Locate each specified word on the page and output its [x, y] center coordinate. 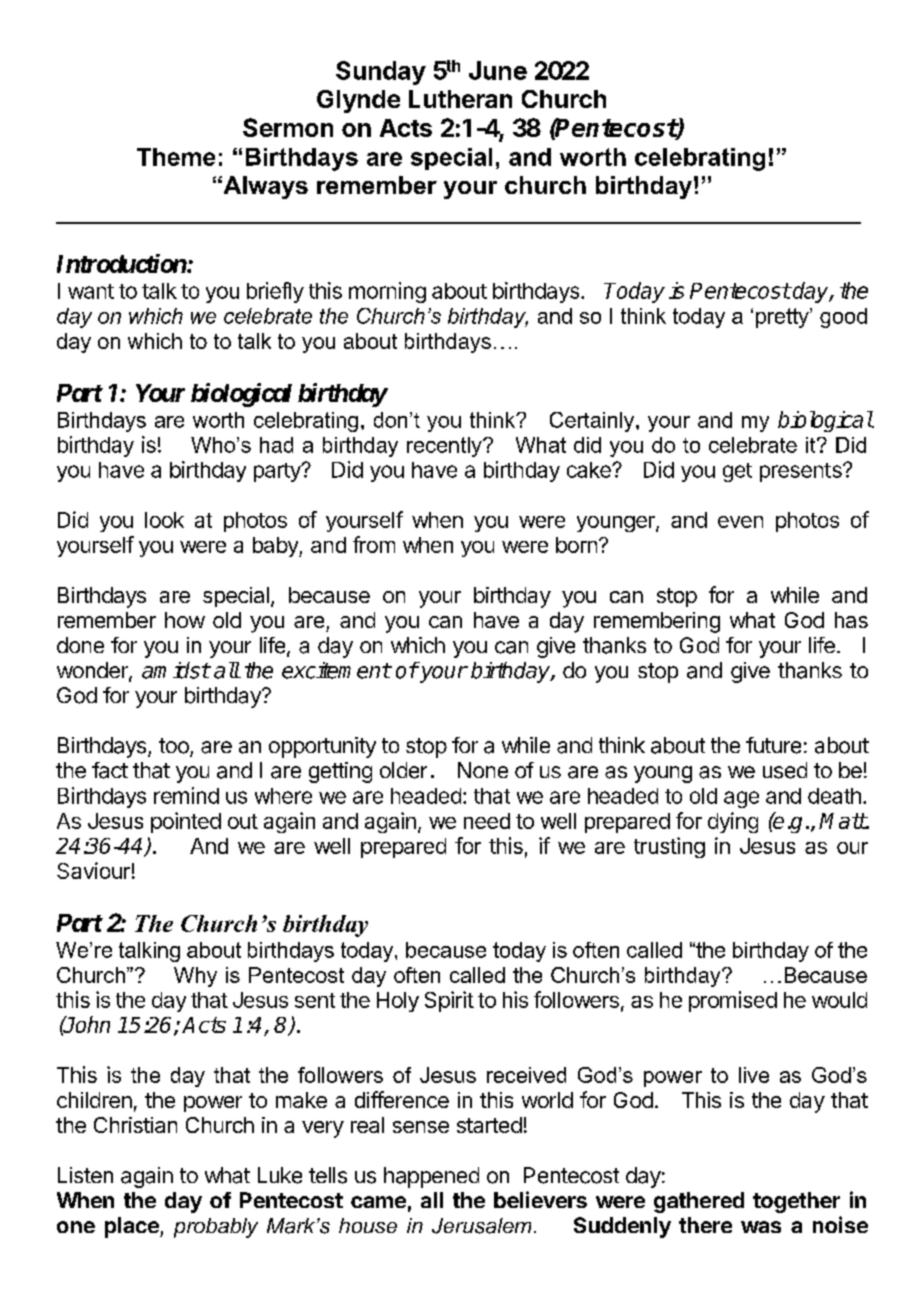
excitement [336, 670]
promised [733, 1001]
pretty [783, 318]
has [851, 620]
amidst [176, 670]
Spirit [449, 1001]
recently [445, 447]
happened [431, 1177]
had [276, 445]
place [133, 1227]
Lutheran [460, 99]
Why [195, 977]
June [498, 70]
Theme [176, 157]
